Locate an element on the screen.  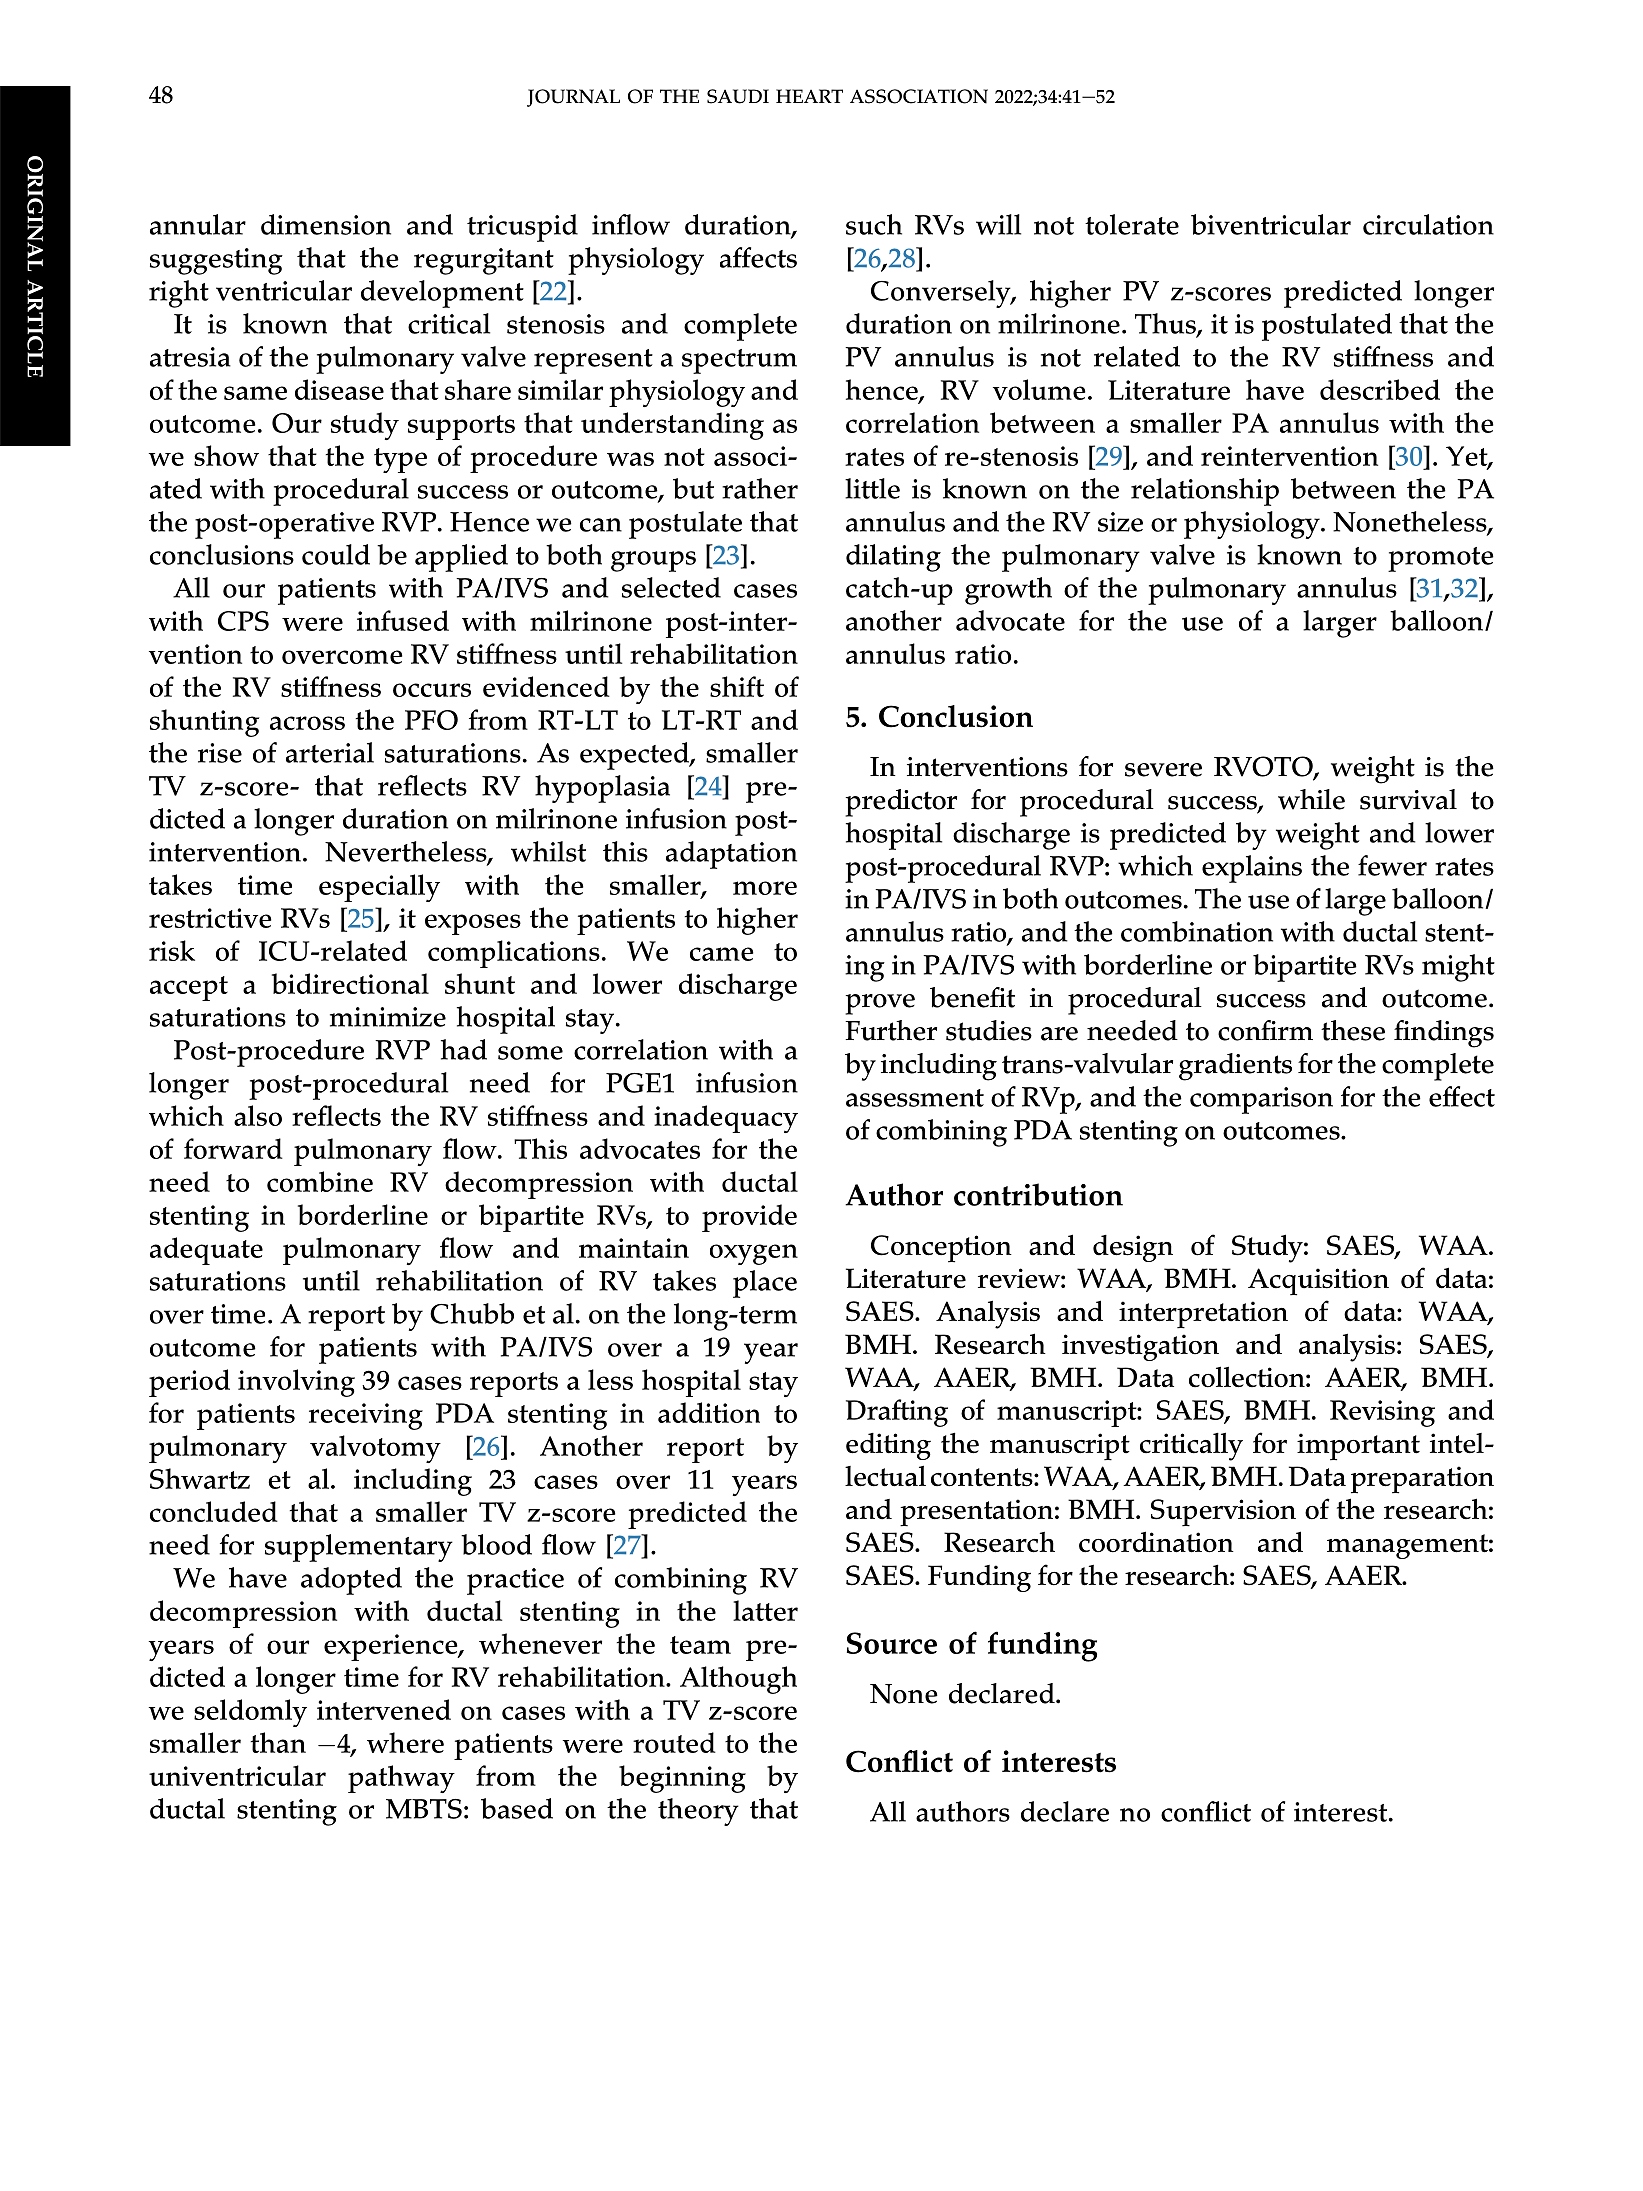
across is located at coordinates (307, 723).
